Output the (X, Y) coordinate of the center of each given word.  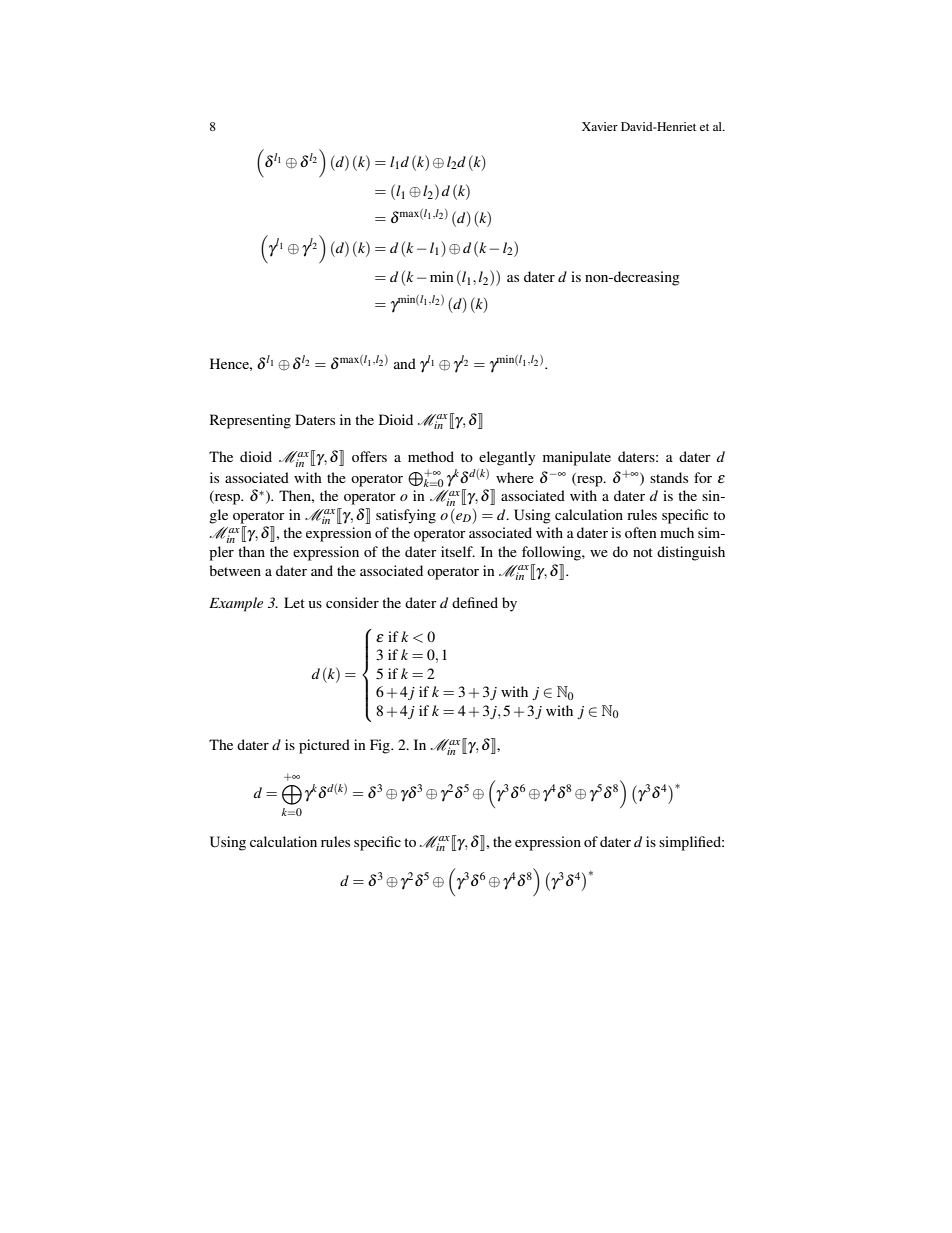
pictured (324, 746)
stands (669, 477)
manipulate (577, 458)
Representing (250, 421)
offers (369, 456)
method (431, 456)
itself (458, 551)
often (641, 532)
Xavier (600, 126)
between (235, 570)
